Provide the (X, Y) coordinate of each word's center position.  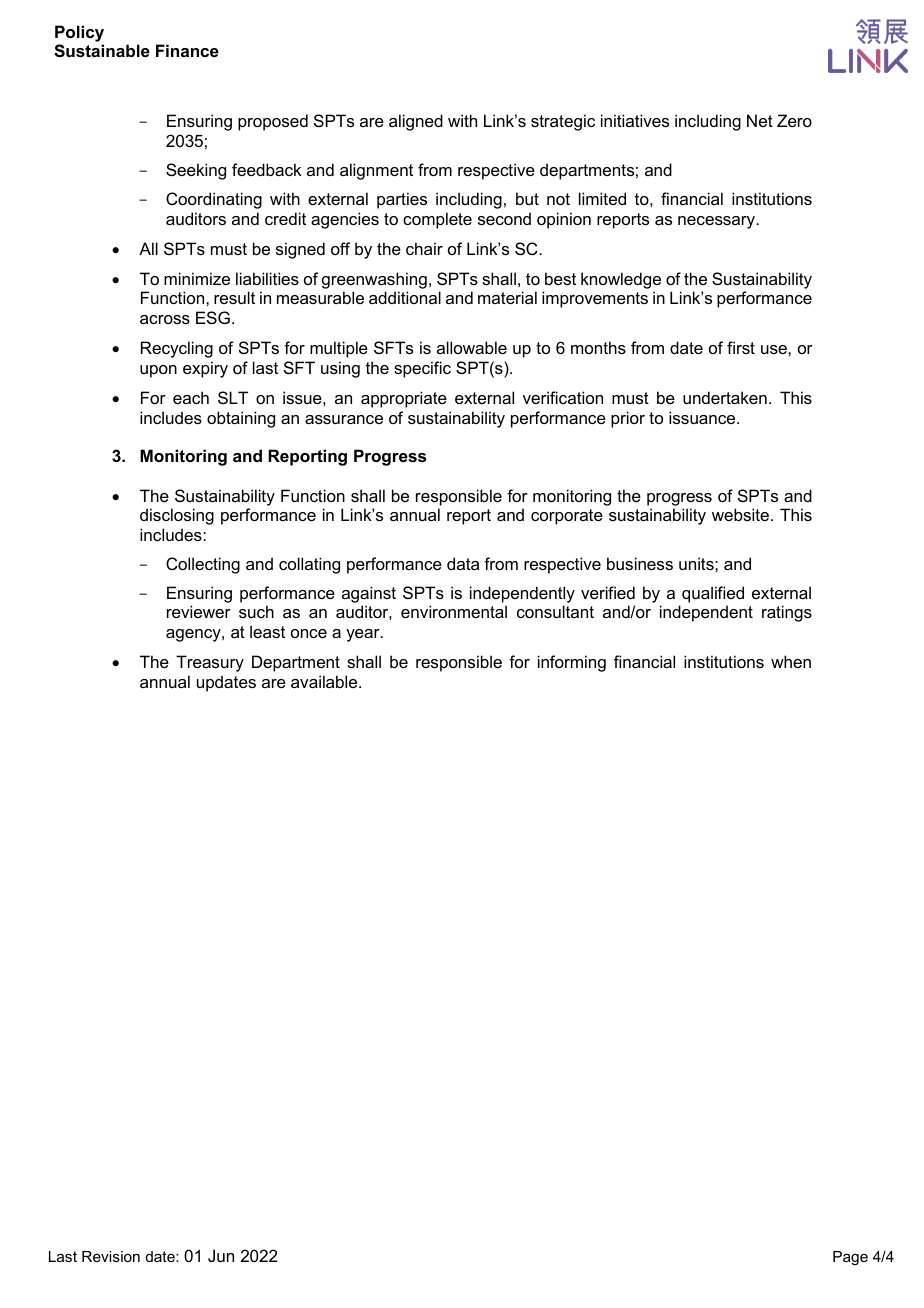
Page (850, 1258)
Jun (221, 1255)
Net (760, 120)
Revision (111, 1256)
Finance (187, 50)
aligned (416, 122)
